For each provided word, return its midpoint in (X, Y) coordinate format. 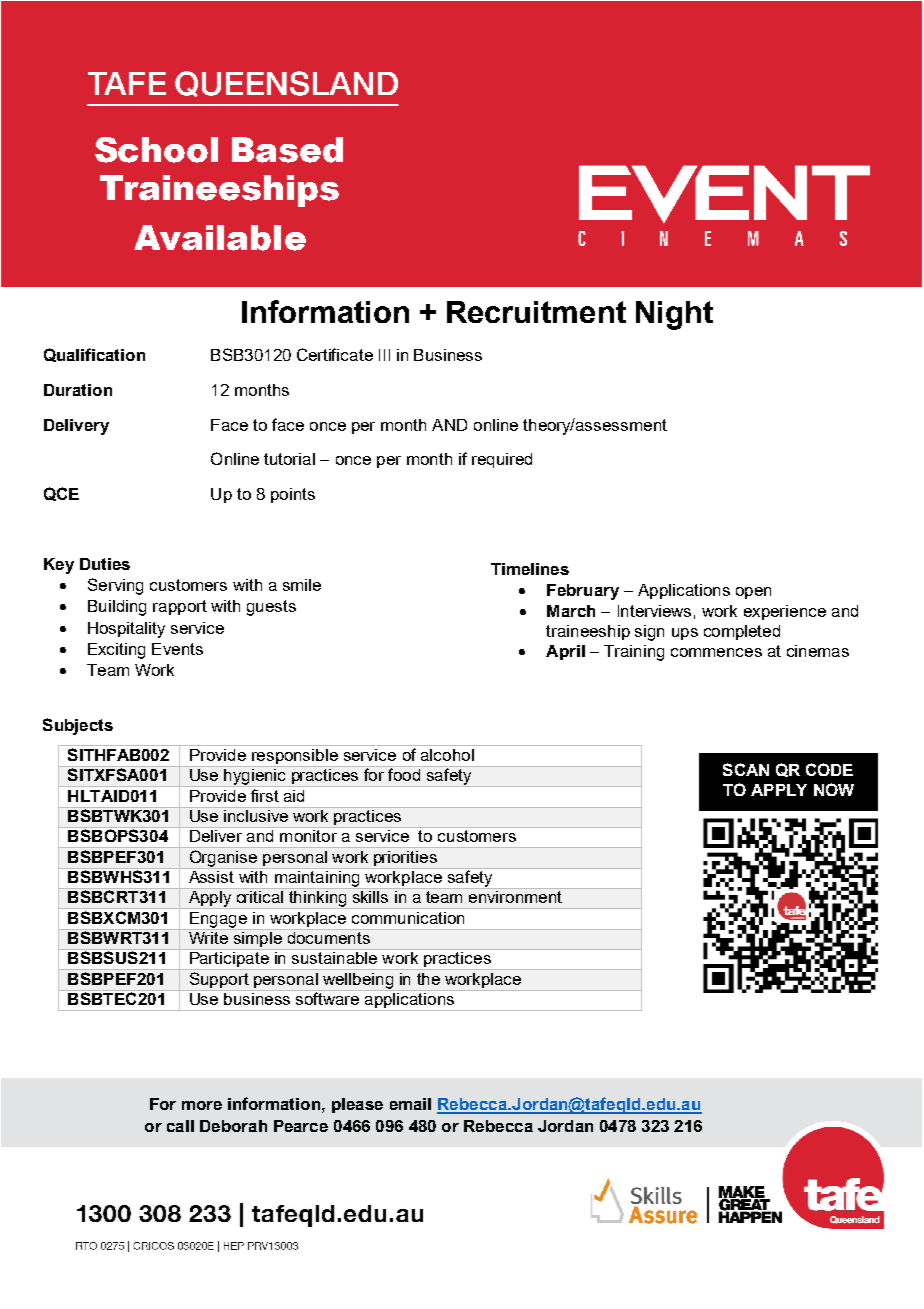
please (357, 1105)
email (410, 1104)
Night (674, 315)
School (156, 150)
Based (287, 150)
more (202, 1105)
